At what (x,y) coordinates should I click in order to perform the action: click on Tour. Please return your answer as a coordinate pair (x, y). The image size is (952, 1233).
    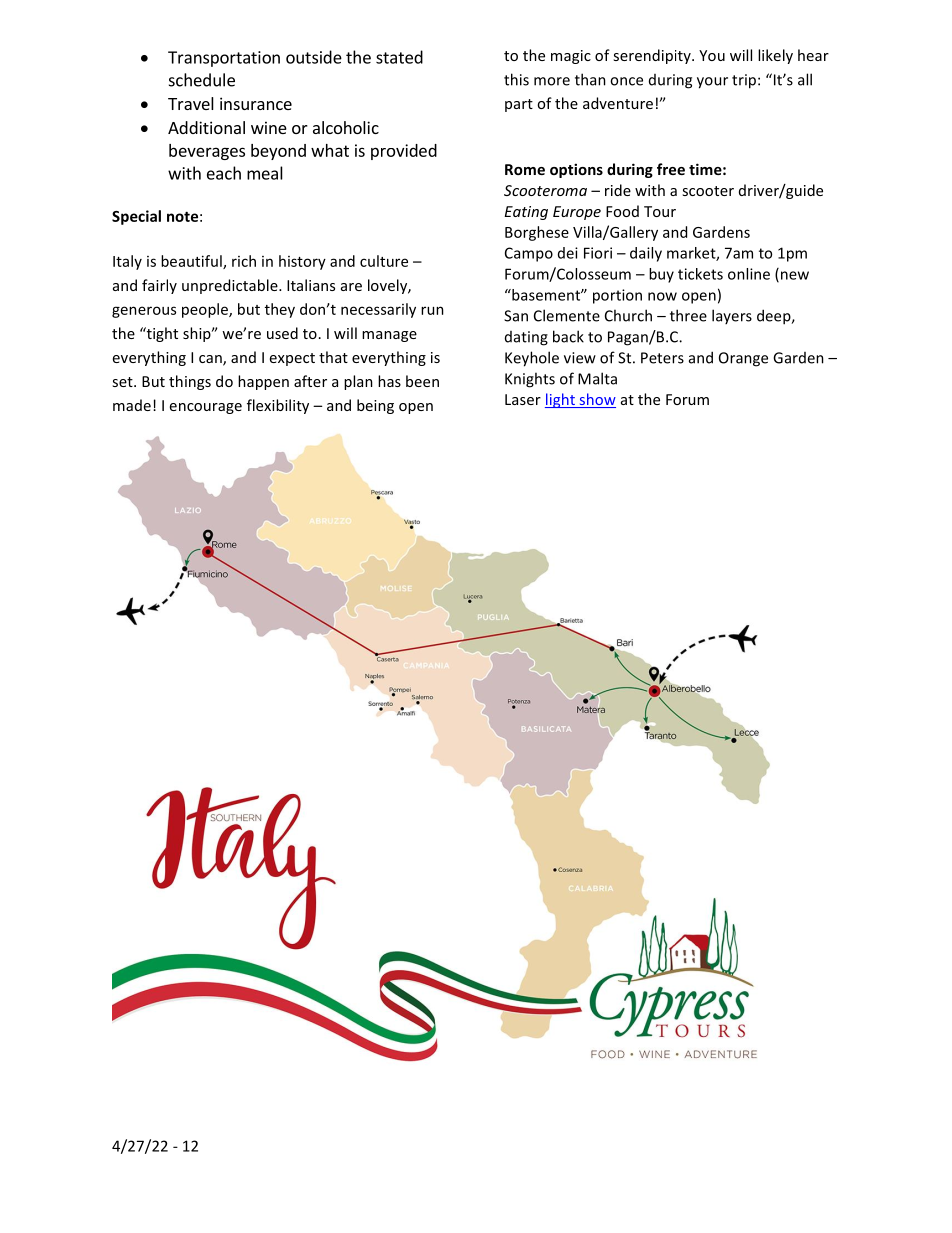
    Looking at the image, I should click on (660, 211).
